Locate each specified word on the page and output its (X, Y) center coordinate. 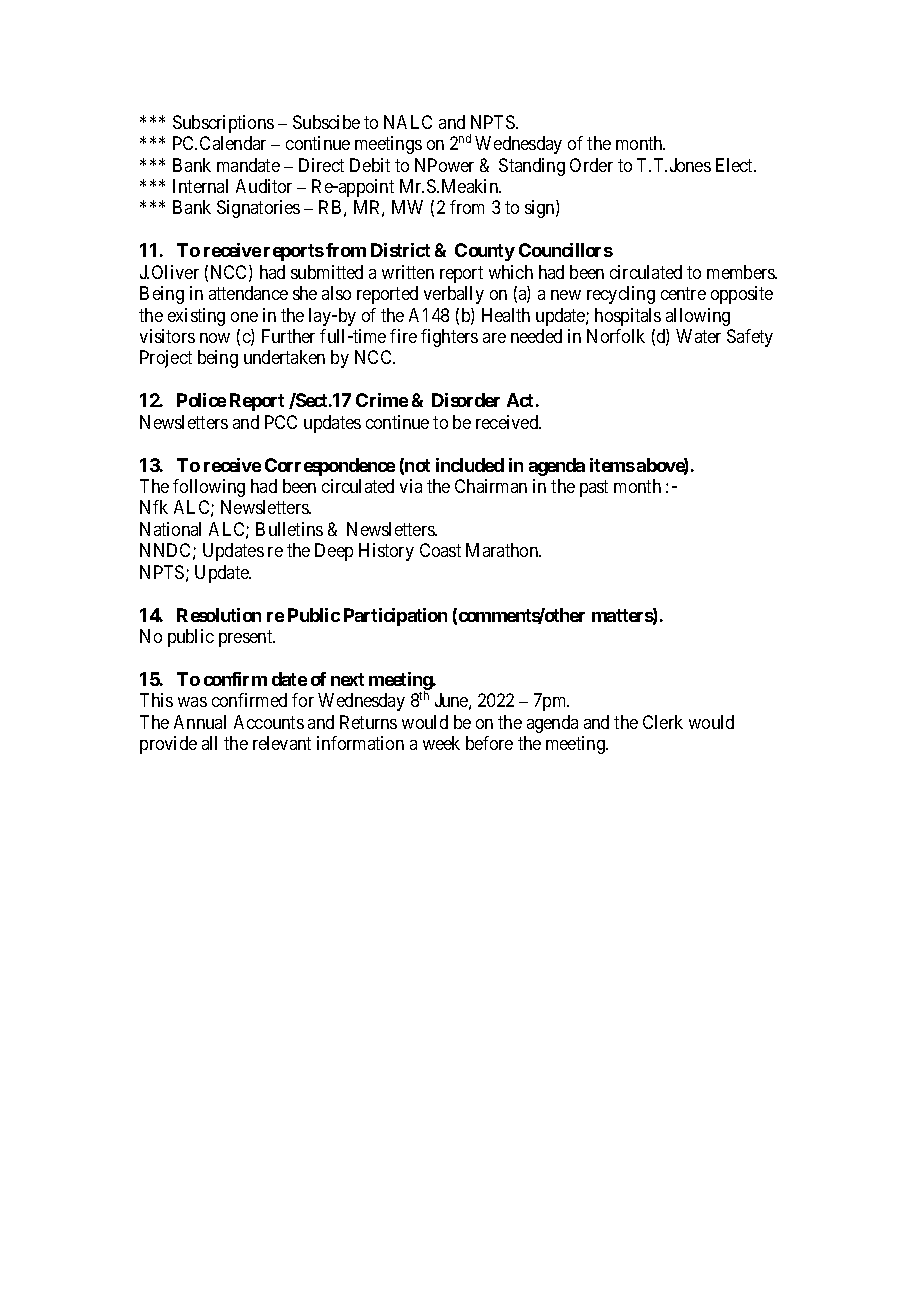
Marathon (503, 550)
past (594, 488)
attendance (248, 293)
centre (683, 293)
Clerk (663, 722)
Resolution (219, 615)
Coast (440, 550)
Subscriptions (223, 124)
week (441, 743)
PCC (281, 422)
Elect (736, 165)
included (470, 465)
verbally (454, 295)
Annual (200, 722)
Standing (532, 167)
